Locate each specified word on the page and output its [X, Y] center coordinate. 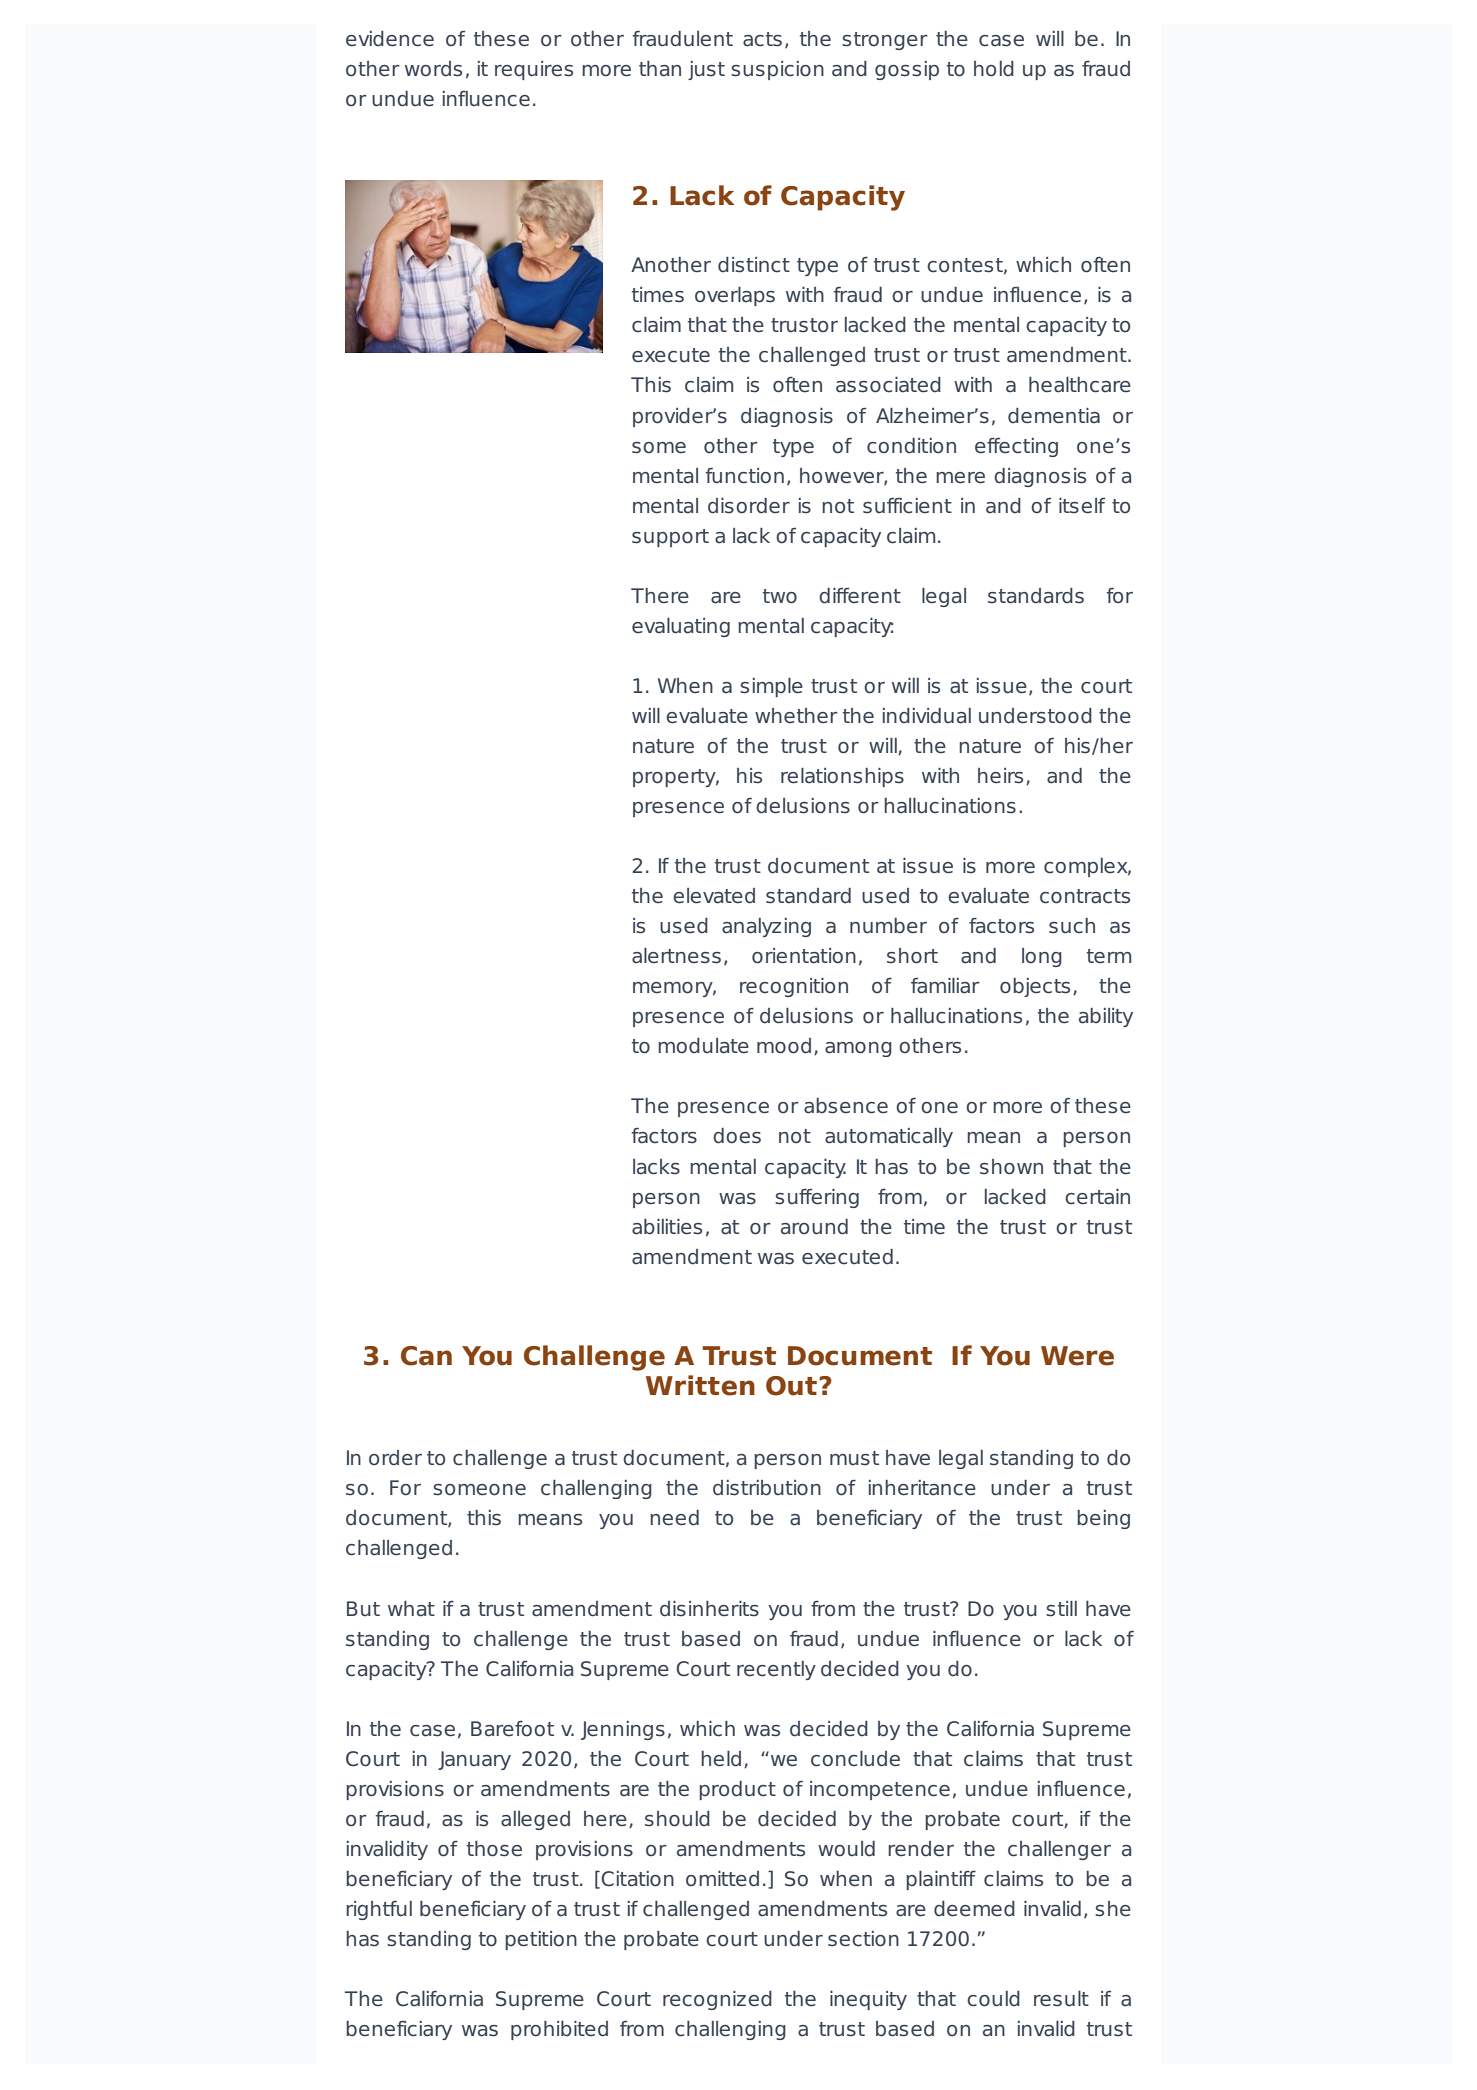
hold [994, 69]
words [433, 69]
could [993, 1999]
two [780, 596]
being [1103, 1519]
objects [1035, 987]
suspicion [777, 70]
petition [541, 1940]
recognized [717, 2000]
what [411, 1609]
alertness [676, 956]
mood [784, 1046]
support [670, 538]
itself [1082, 506]
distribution [767, 1488]
